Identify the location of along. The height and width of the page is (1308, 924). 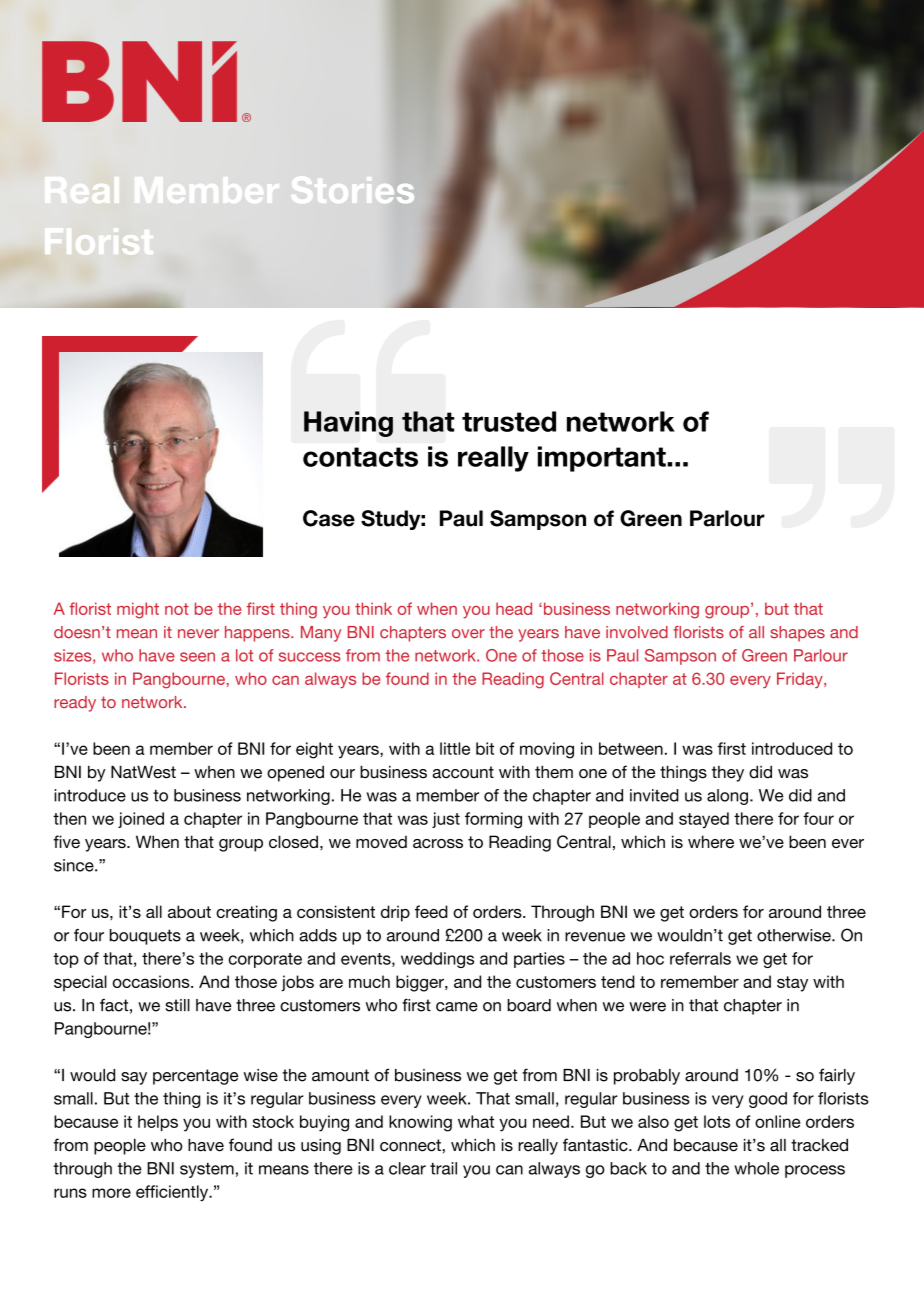
(727, 797).
